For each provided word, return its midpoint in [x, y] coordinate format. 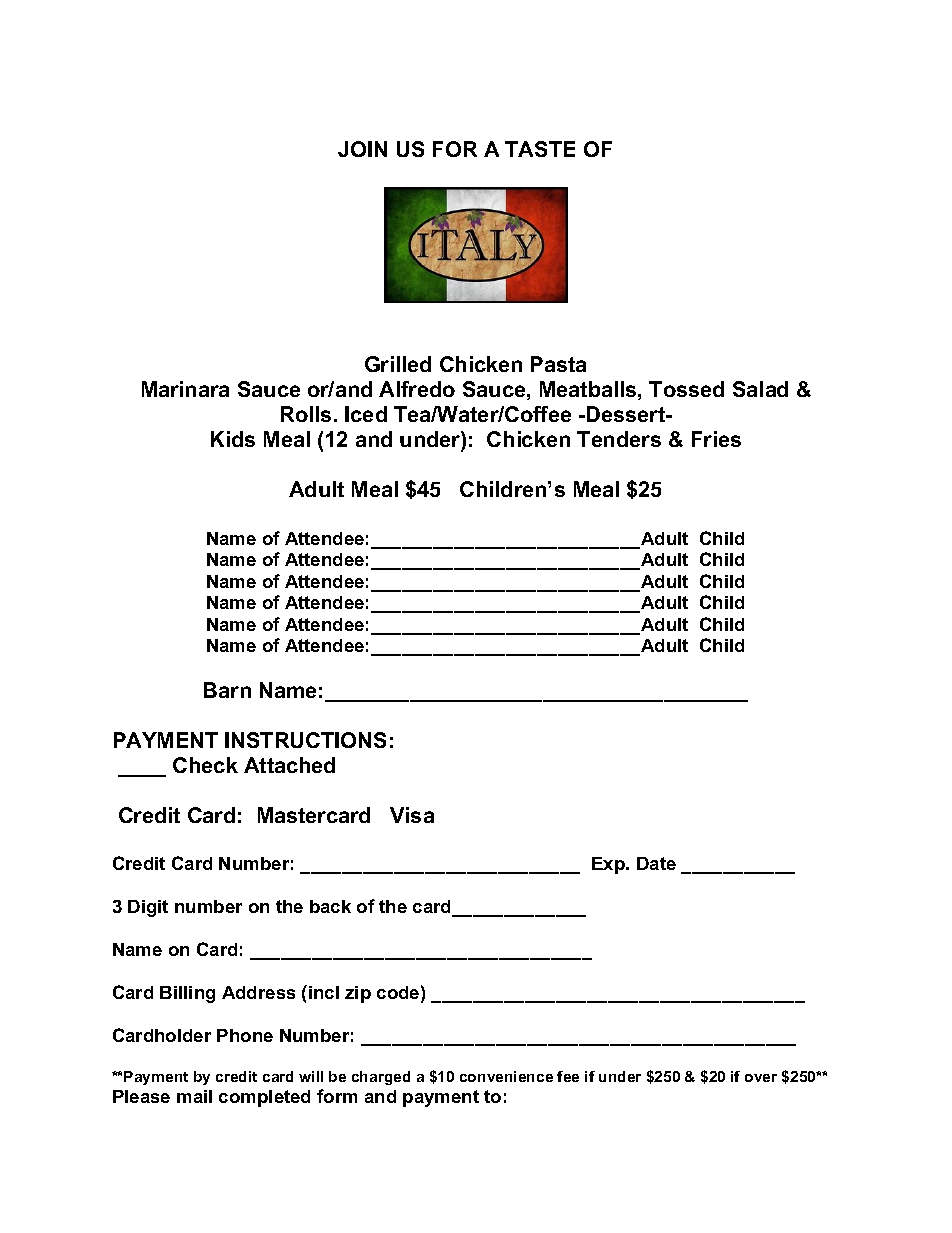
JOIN [362, 149]
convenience [506, 1076]
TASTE [540, 149]
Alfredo [417, 389]
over [761, 1078]
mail [194, 1096]
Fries [716, 439]
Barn [227, 690]
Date [656, 863]
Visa [412, 815]
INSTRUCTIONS [305, 740]
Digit [148, 908]
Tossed [686, 389]
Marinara [185, 389]
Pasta [558, 364]
